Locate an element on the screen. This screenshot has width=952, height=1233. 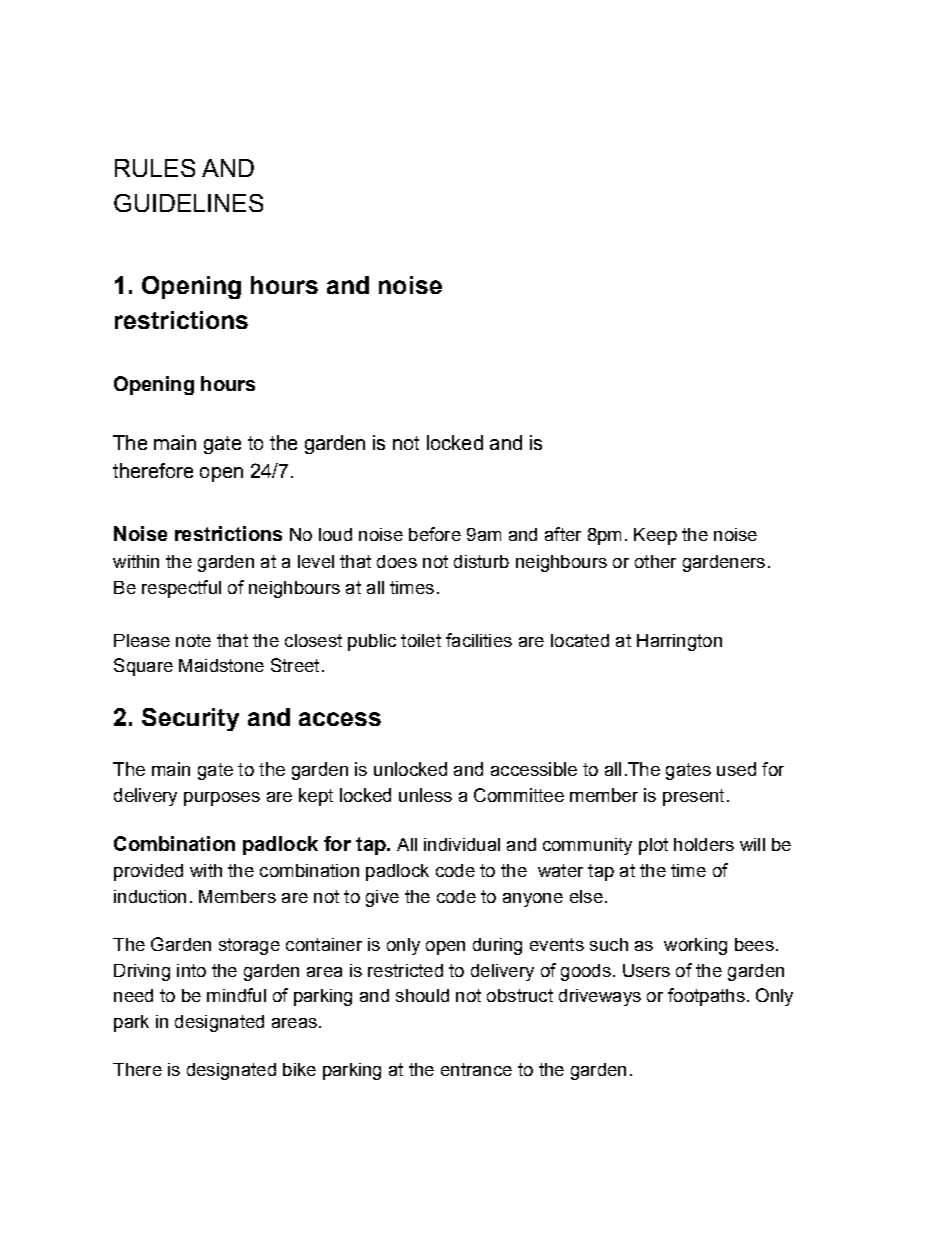
before is located at coordinates (435, 534).
